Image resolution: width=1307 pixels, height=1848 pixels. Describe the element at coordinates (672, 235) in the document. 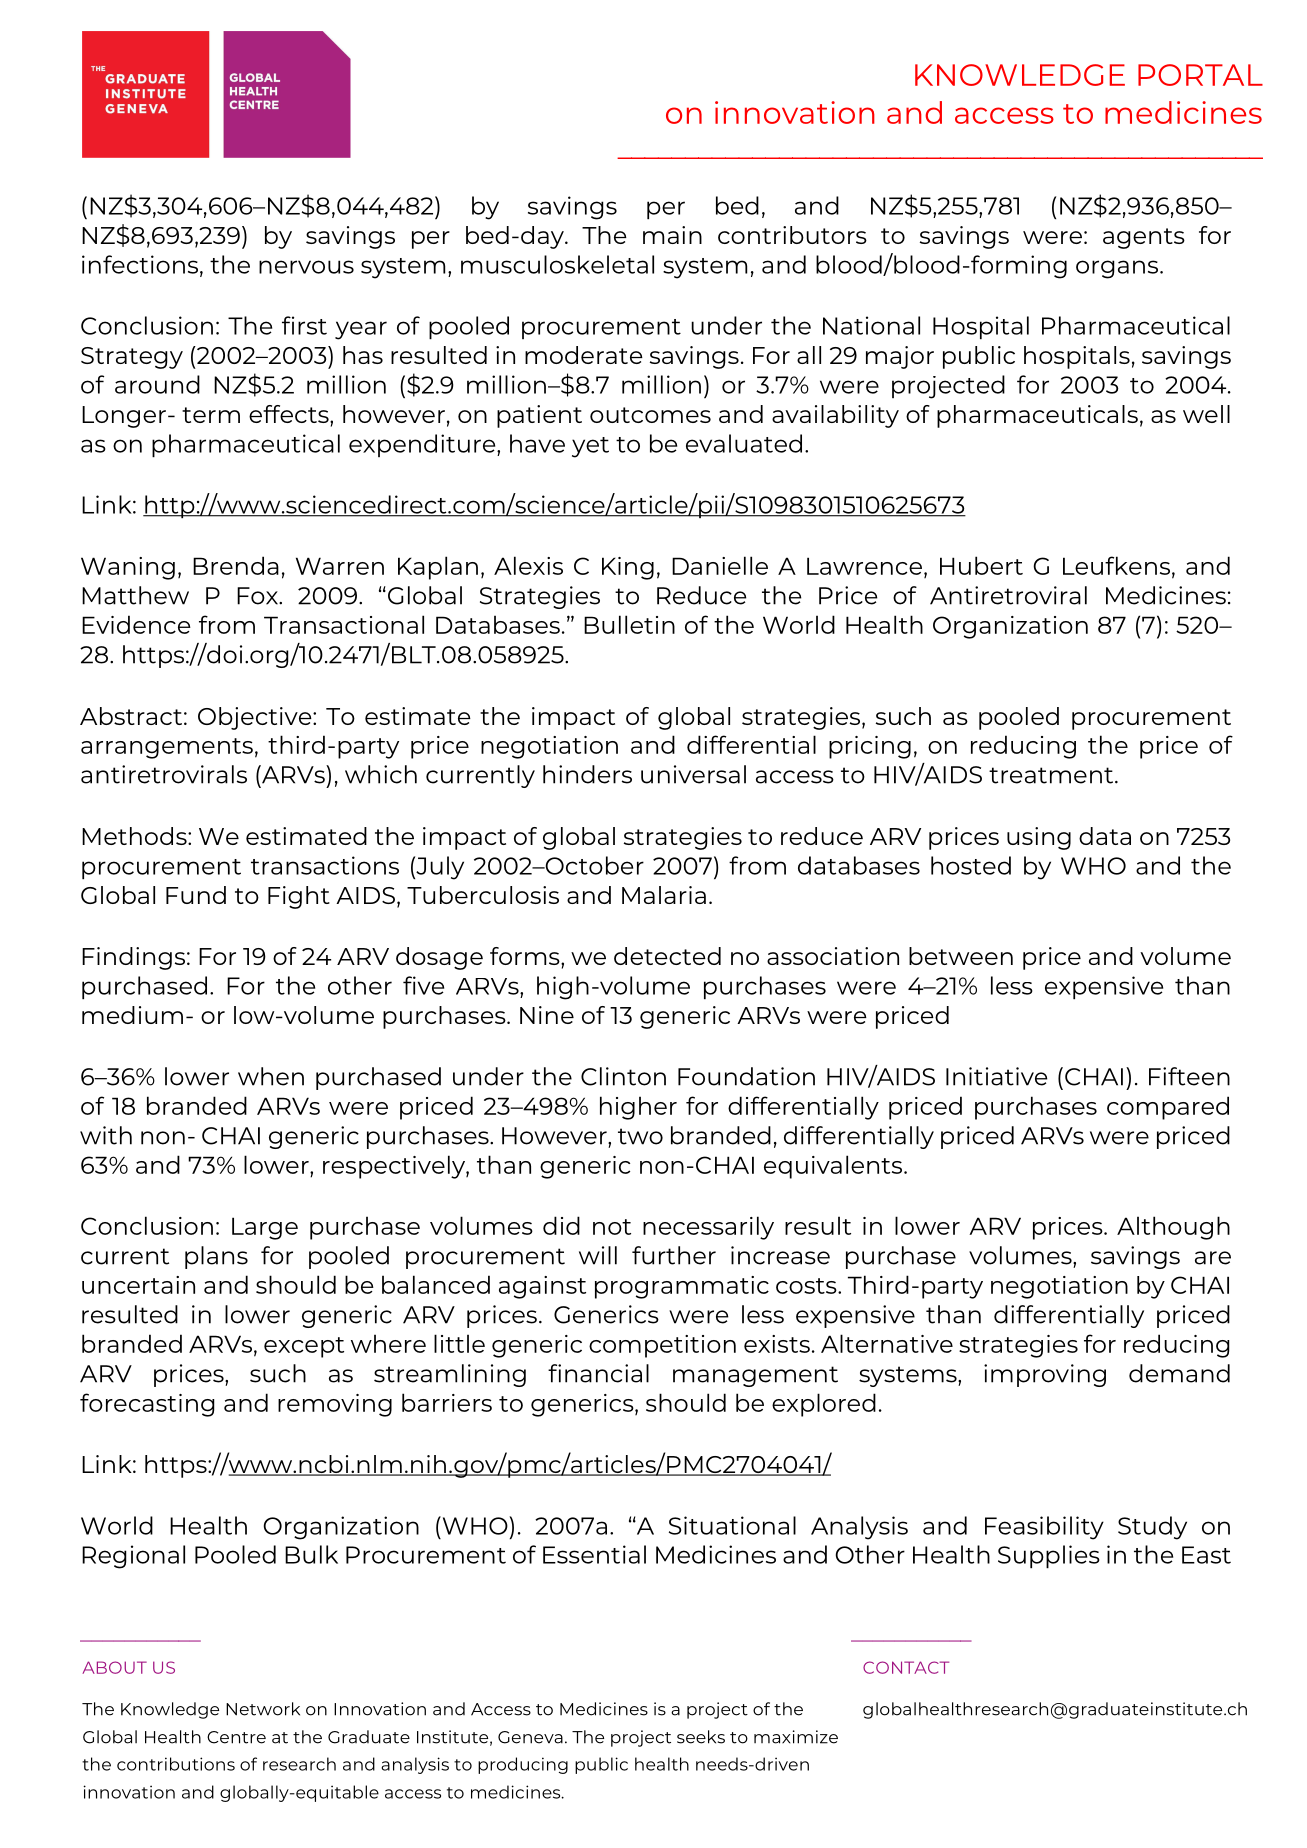

I see `main` at that location.
